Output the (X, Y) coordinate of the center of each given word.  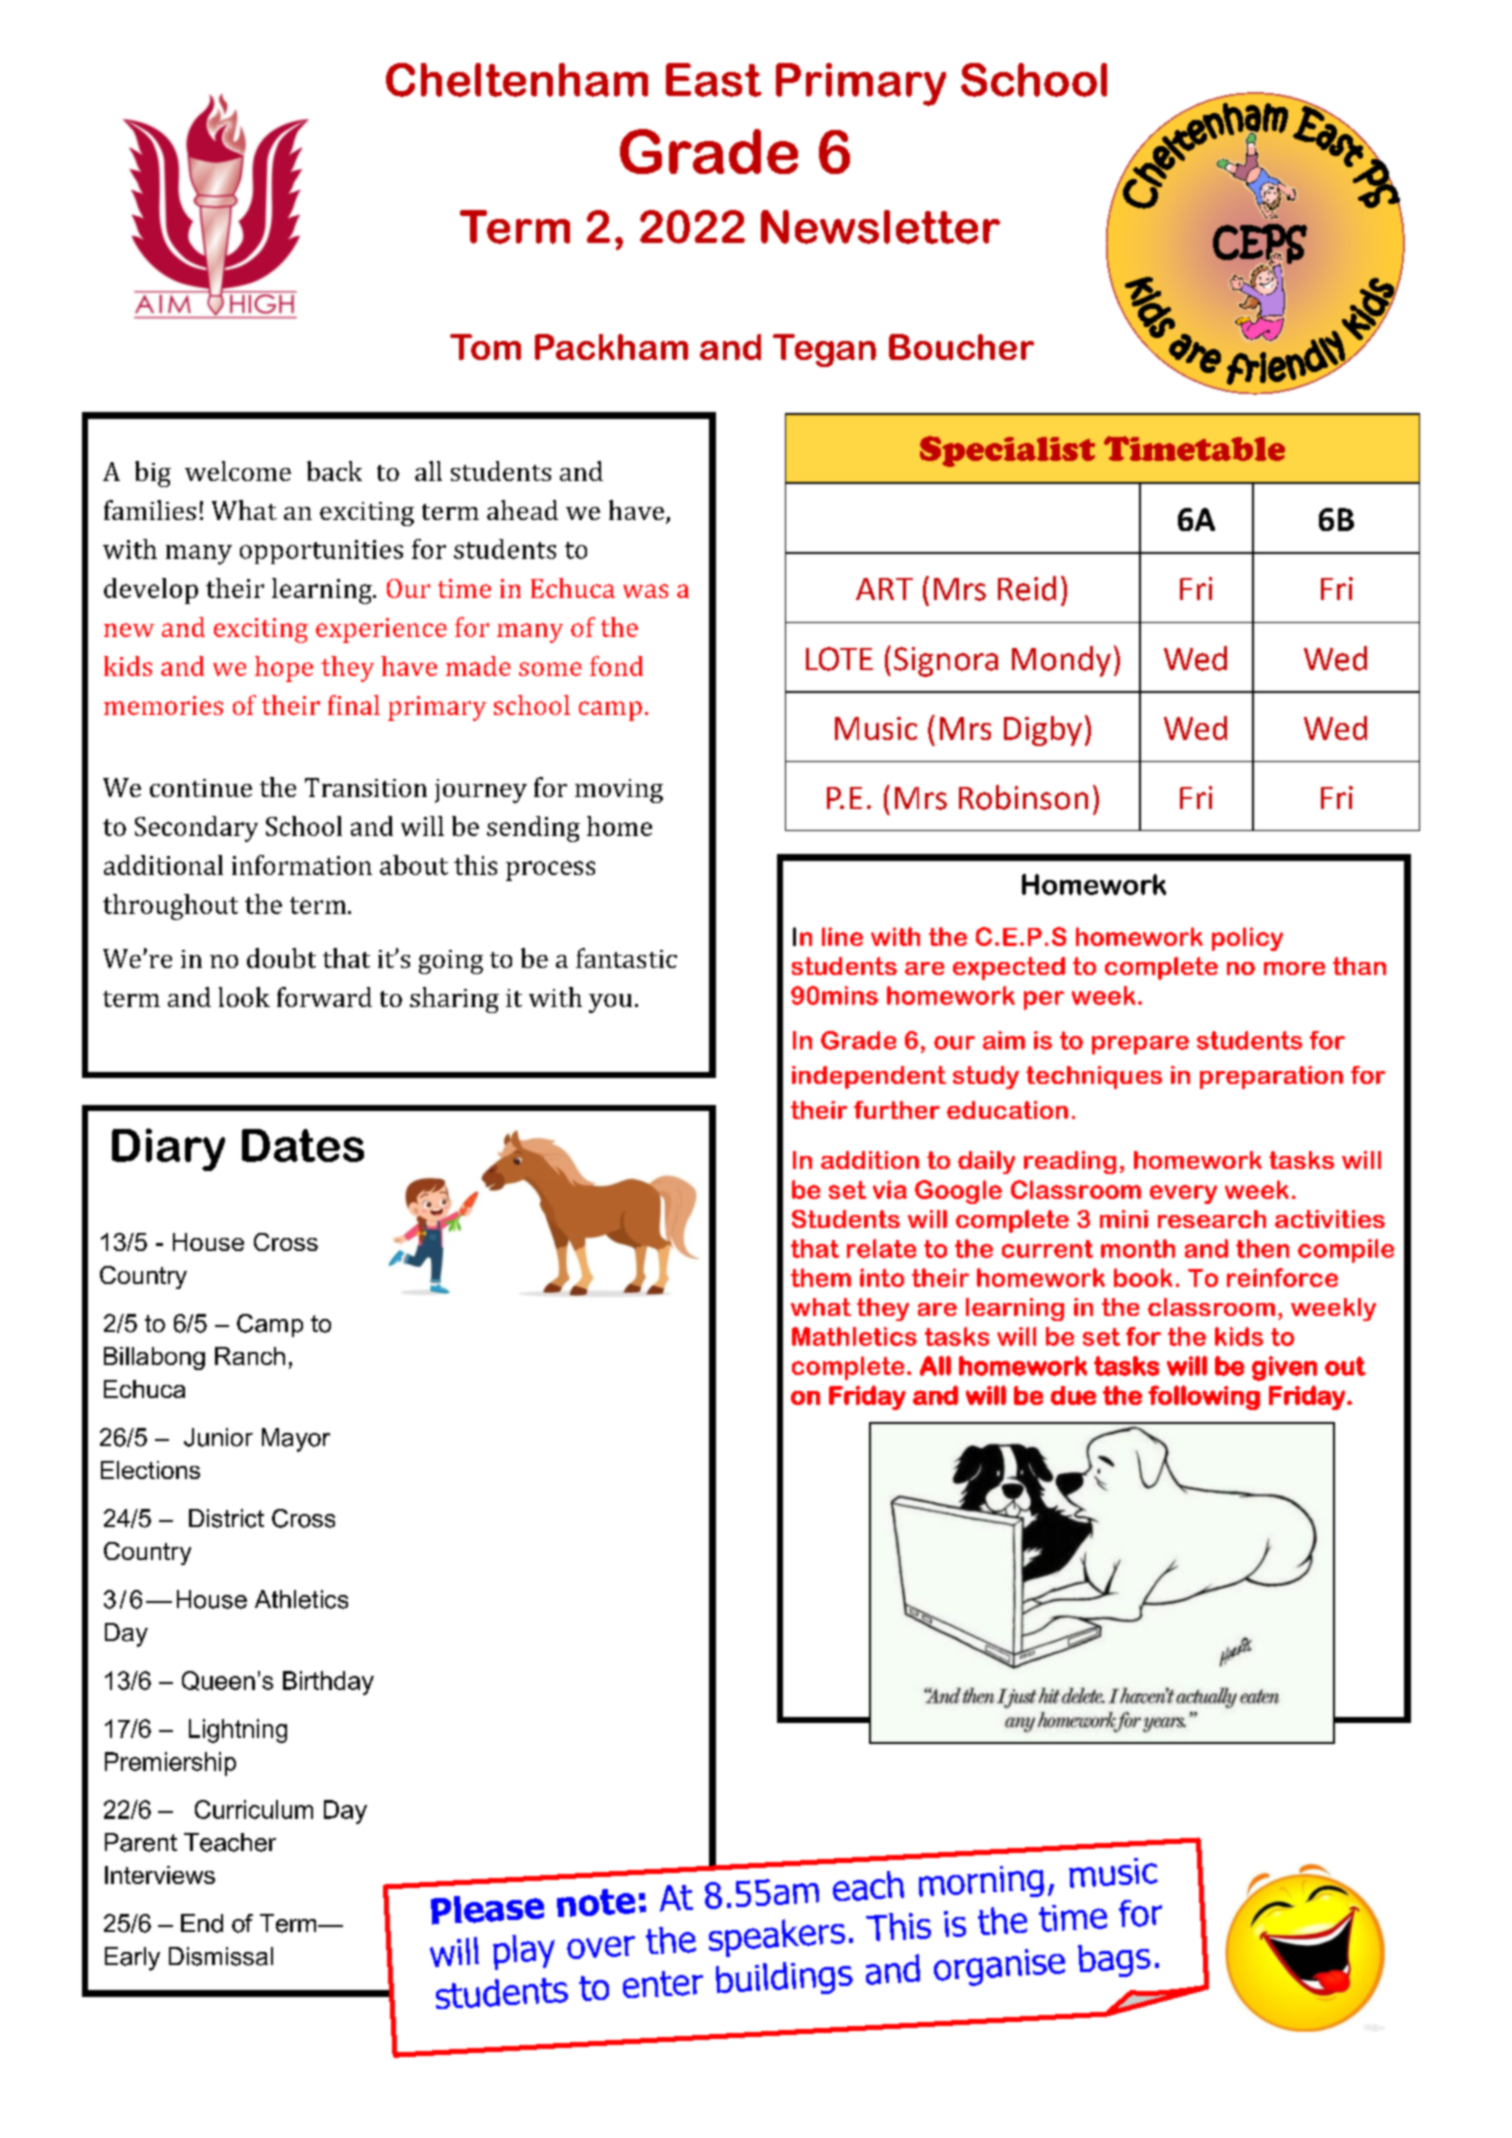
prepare (1140, 1045)
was (645, 591)
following (1204, 1397)
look (244, 997)
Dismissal (221, 1956)
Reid (1027, 588)
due (1073, 1395)
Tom (485, 347)
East (714, 80)
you (610, 1003)
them (821, 1277)
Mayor (296, 1440)
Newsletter (880, 227)
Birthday (328, 1683)
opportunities (321, 552)
